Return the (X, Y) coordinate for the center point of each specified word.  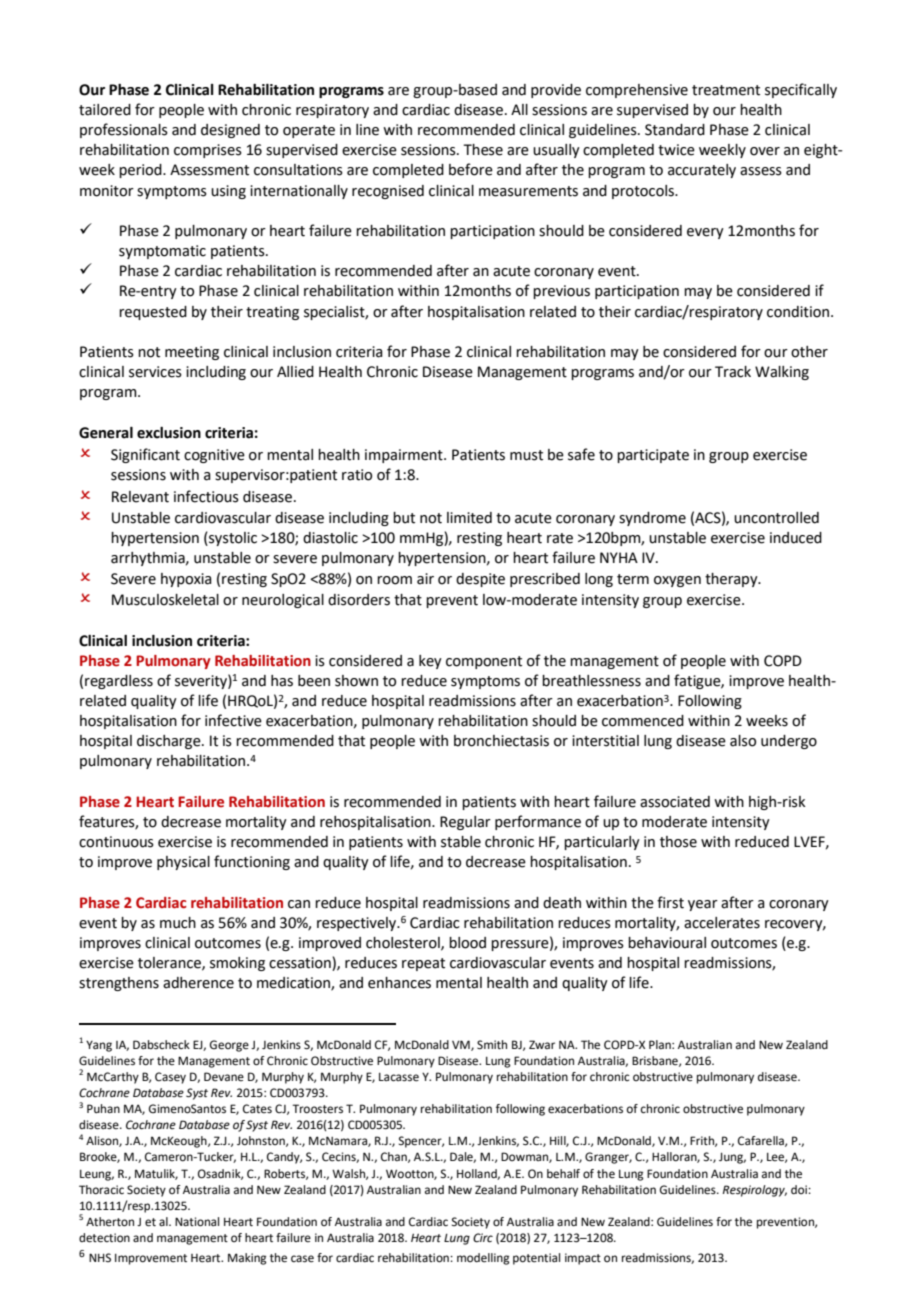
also (743, 741)
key (430, 662)
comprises (208, 151)
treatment (726, 90)
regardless (119, 682)
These (483, 150)
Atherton (110, 1222)
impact (583, 1259)
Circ (483, 1238)
